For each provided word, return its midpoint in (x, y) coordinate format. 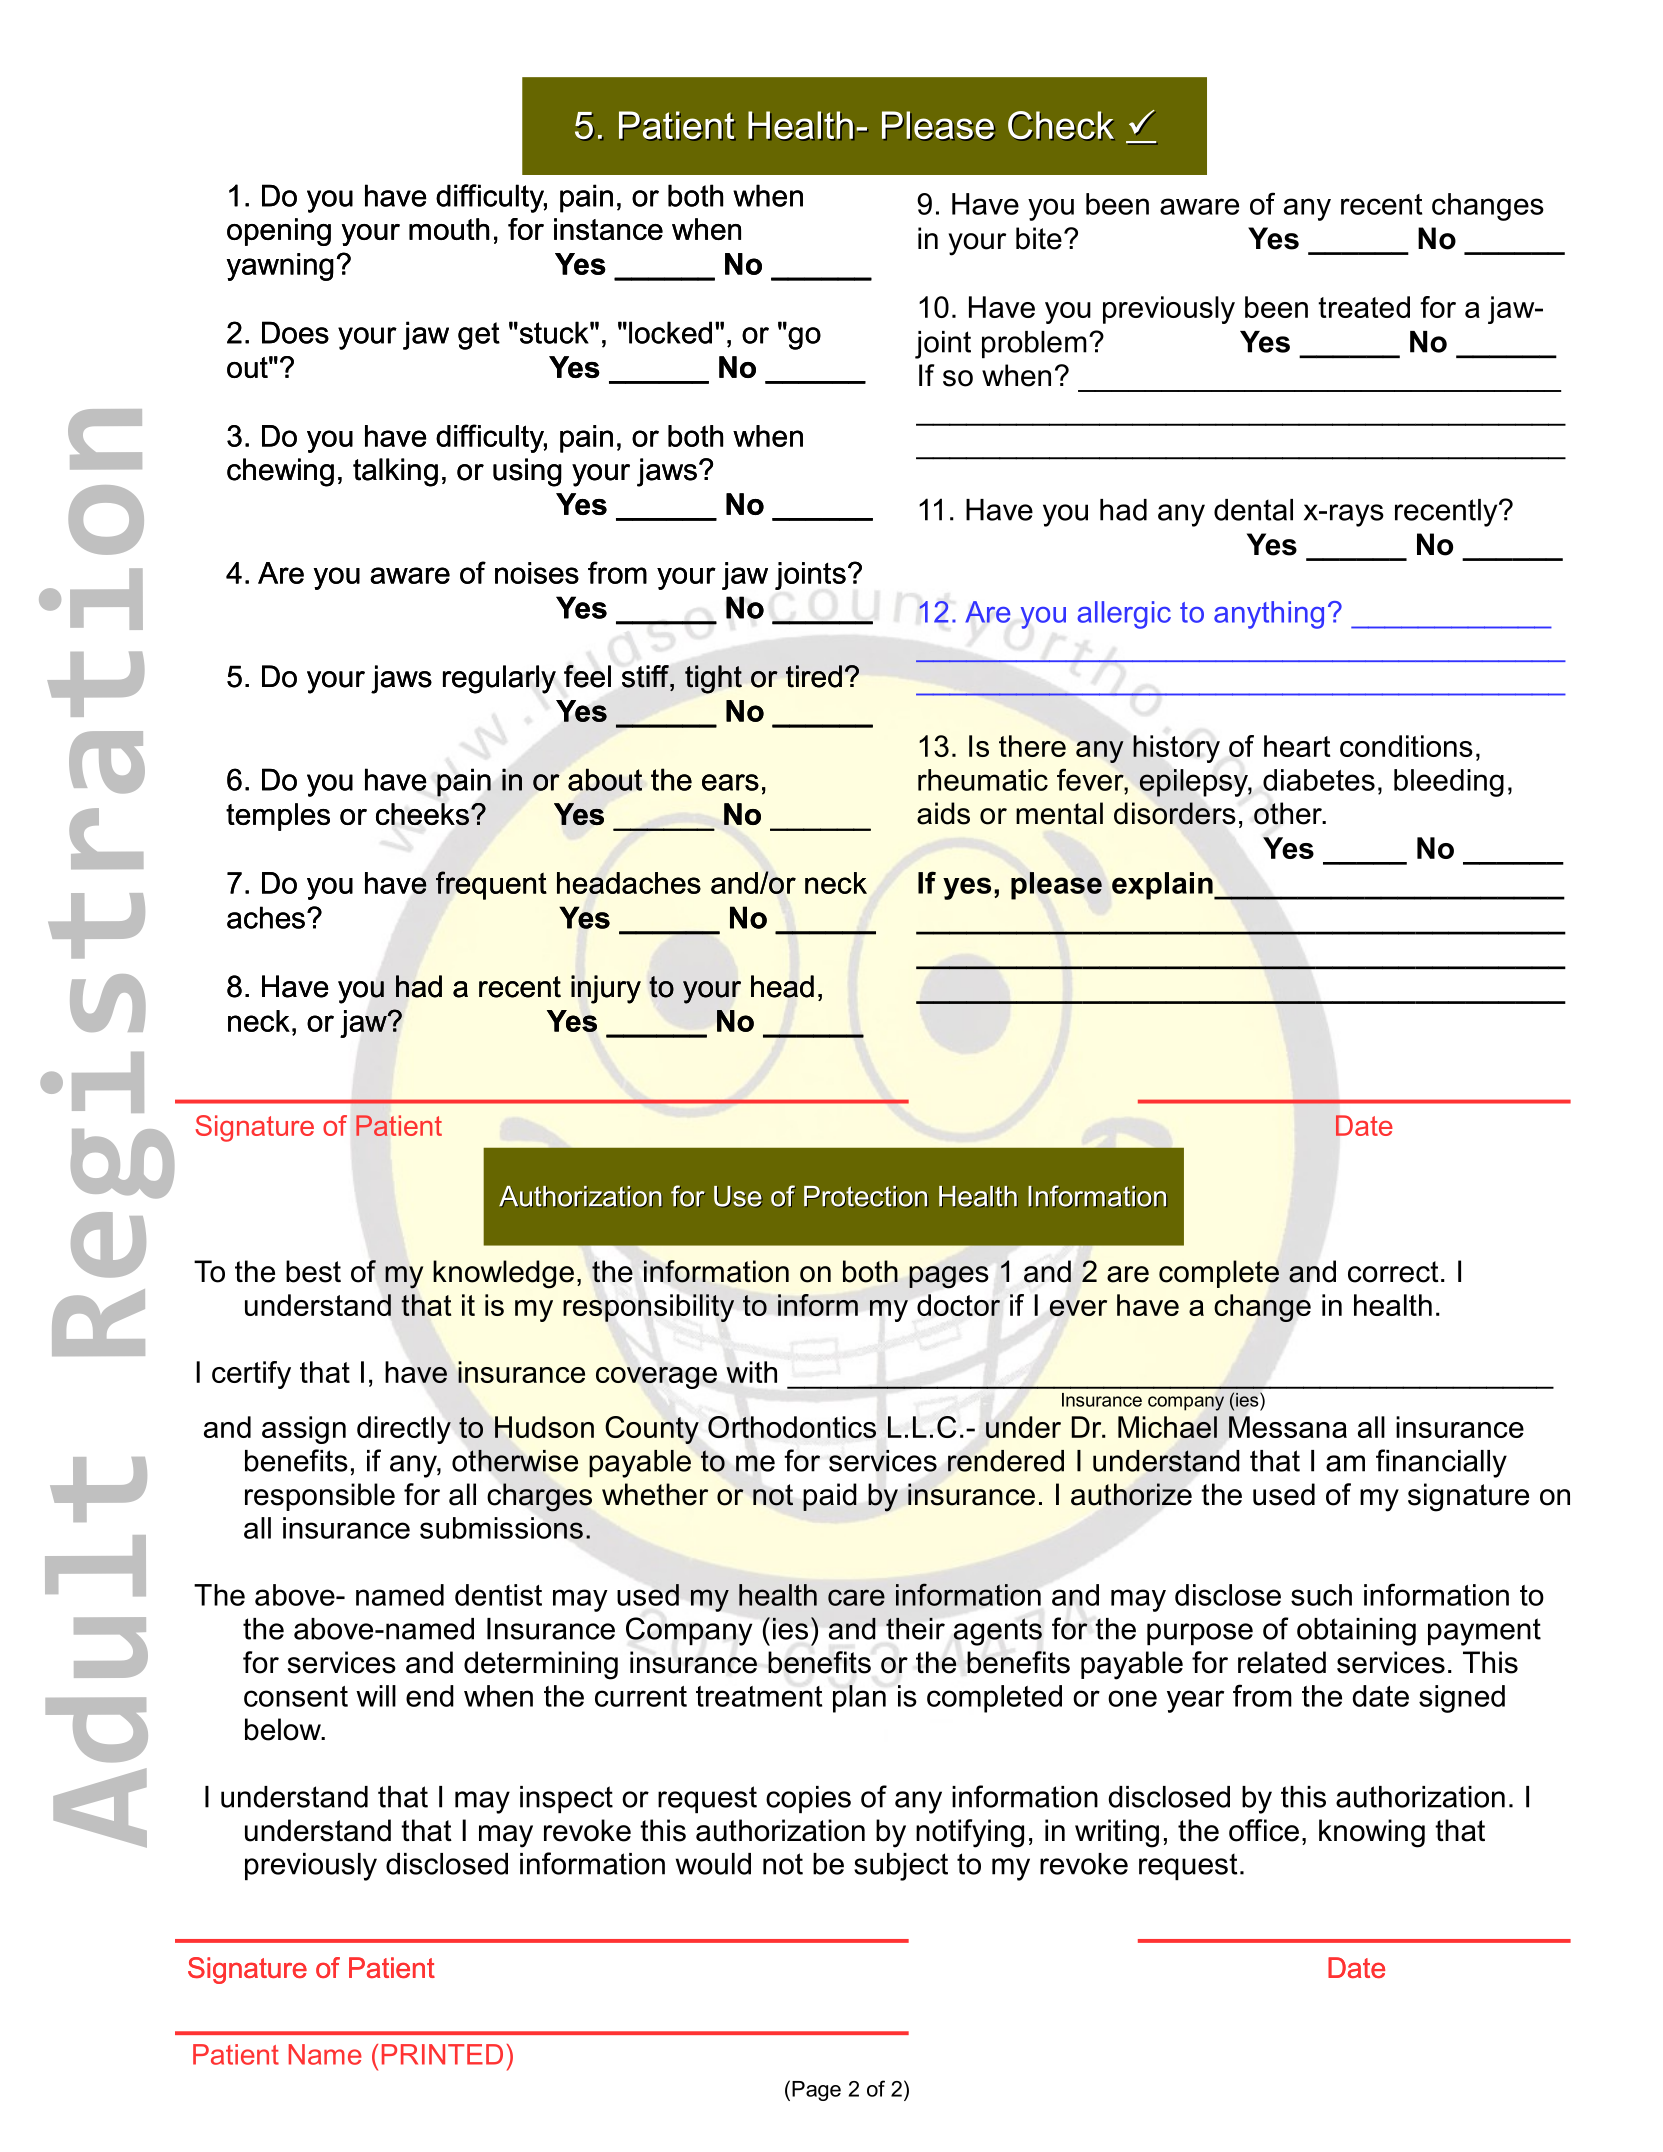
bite (1039, 238)
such (1321, 1595)
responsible (320, 1497)
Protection (866, 1196)
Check (1061, 126)
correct (1393, 1272)
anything (1269, 615)
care (856, 1597)
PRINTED (442, 2054)
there (1032, 746)
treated (1364, 307)
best (313, 1271)
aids (943, 813)
